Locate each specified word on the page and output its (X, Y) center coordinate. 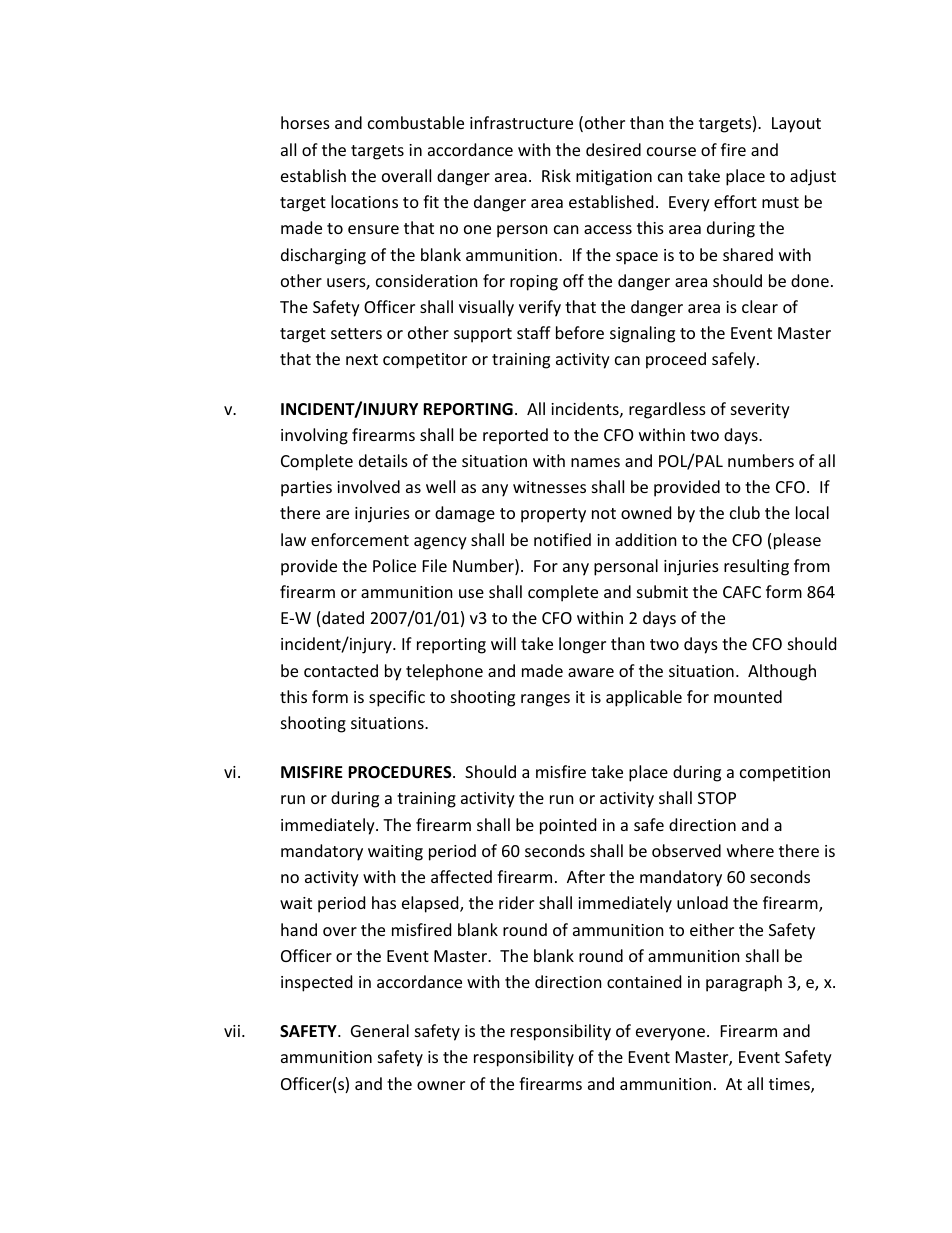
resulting (756, 567)
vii (232, 1031)
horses (305, 122)
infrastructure (521, 122)
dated (343, 617)
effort (735, 201)
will (503, 643)
